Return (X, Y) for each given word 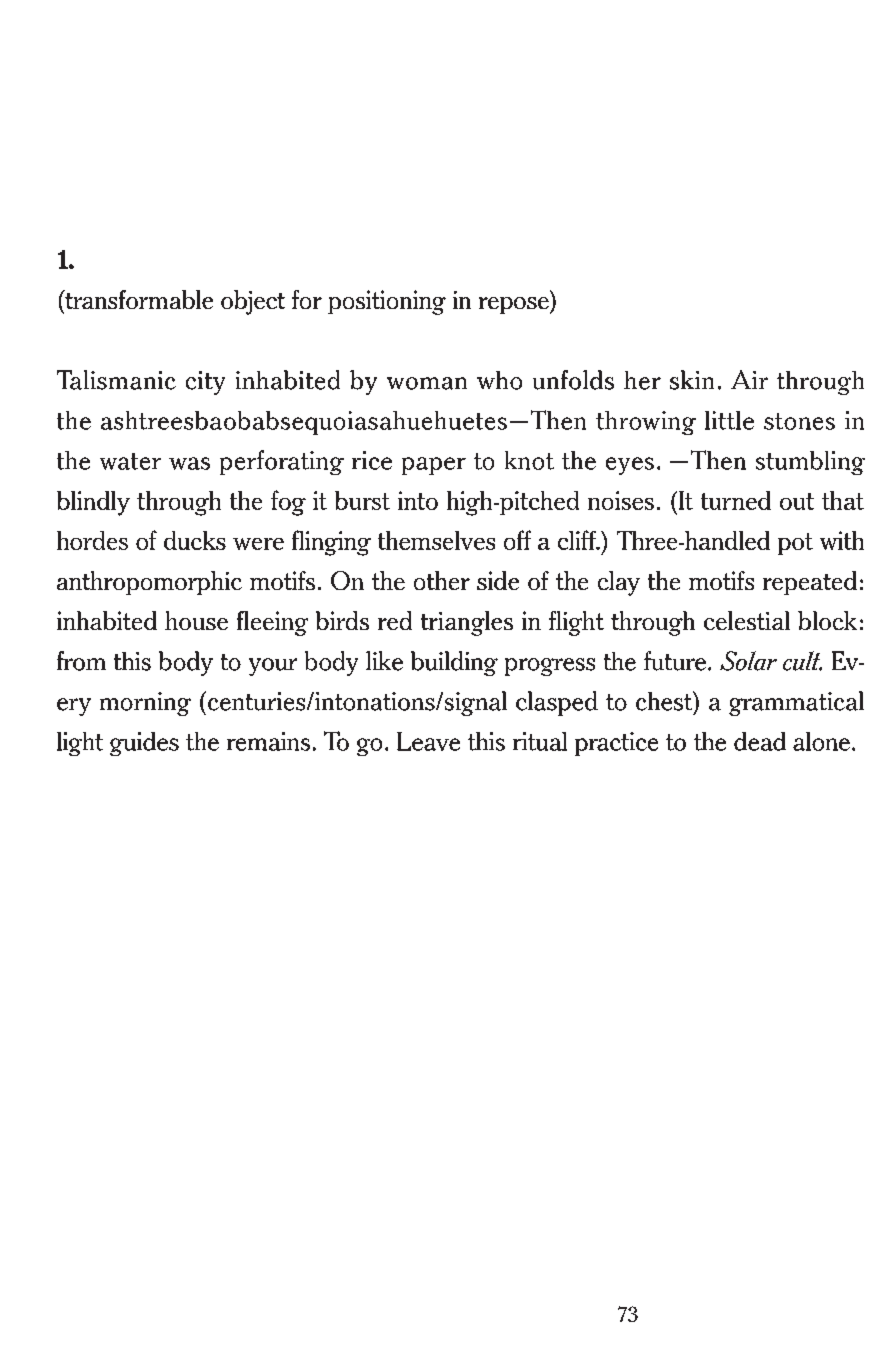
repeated (810, 583)
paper (434, 466)
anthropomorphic (149, 583)
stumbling (810, 463)
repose (515, 305)
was (189, 463)
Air (749, 379)
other (442, 580)
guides (144, 744)
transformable (138, 299)
